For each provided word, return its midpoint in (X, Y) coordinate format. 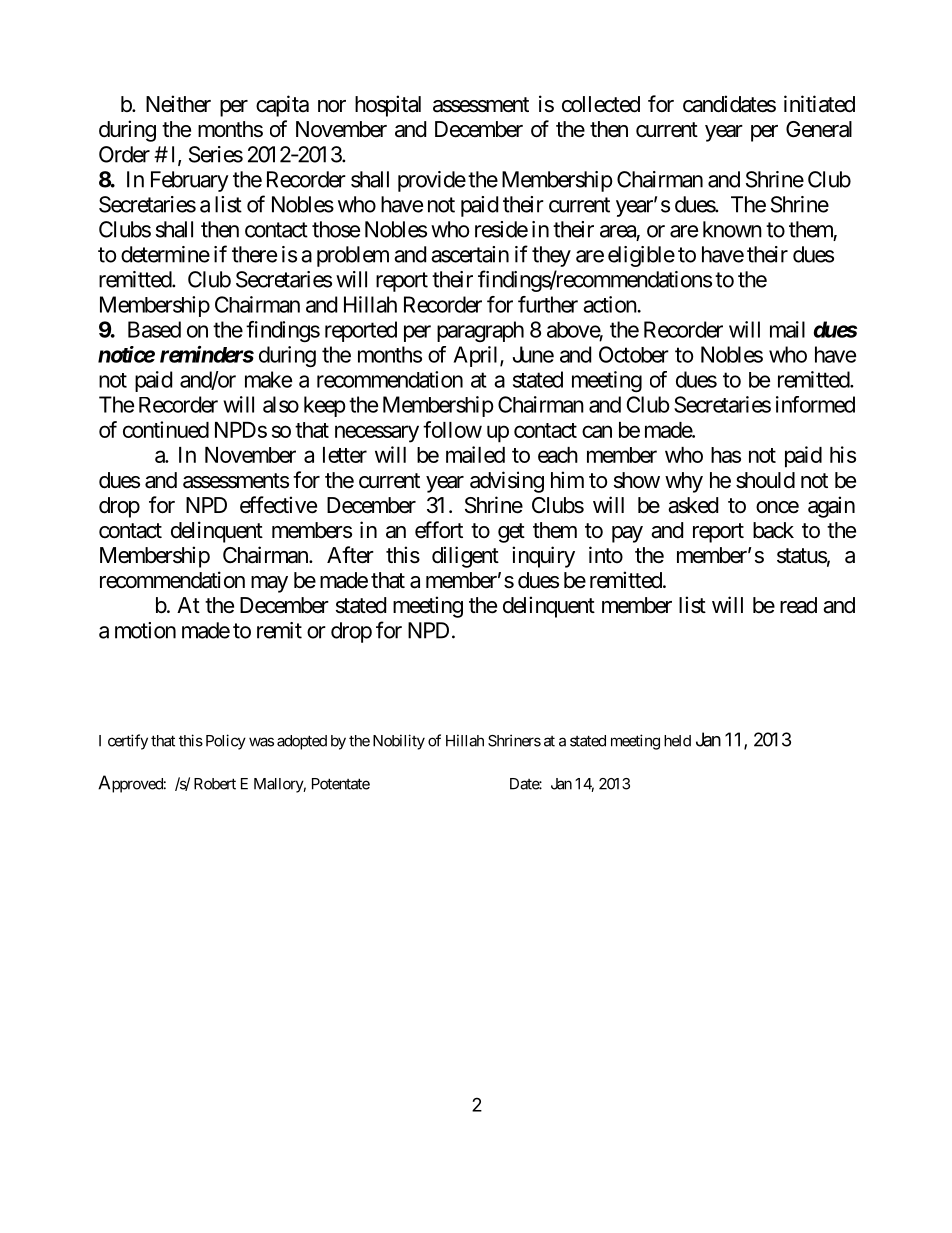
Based (154, 329)
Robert (215, 784)
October (634, 354)
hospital (388, 106)
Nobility (399, 742)
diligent (465, 557)
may (269, 584)
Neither (178, 104)
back (773, 530)
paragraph (480, 331)
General (819, 129)
